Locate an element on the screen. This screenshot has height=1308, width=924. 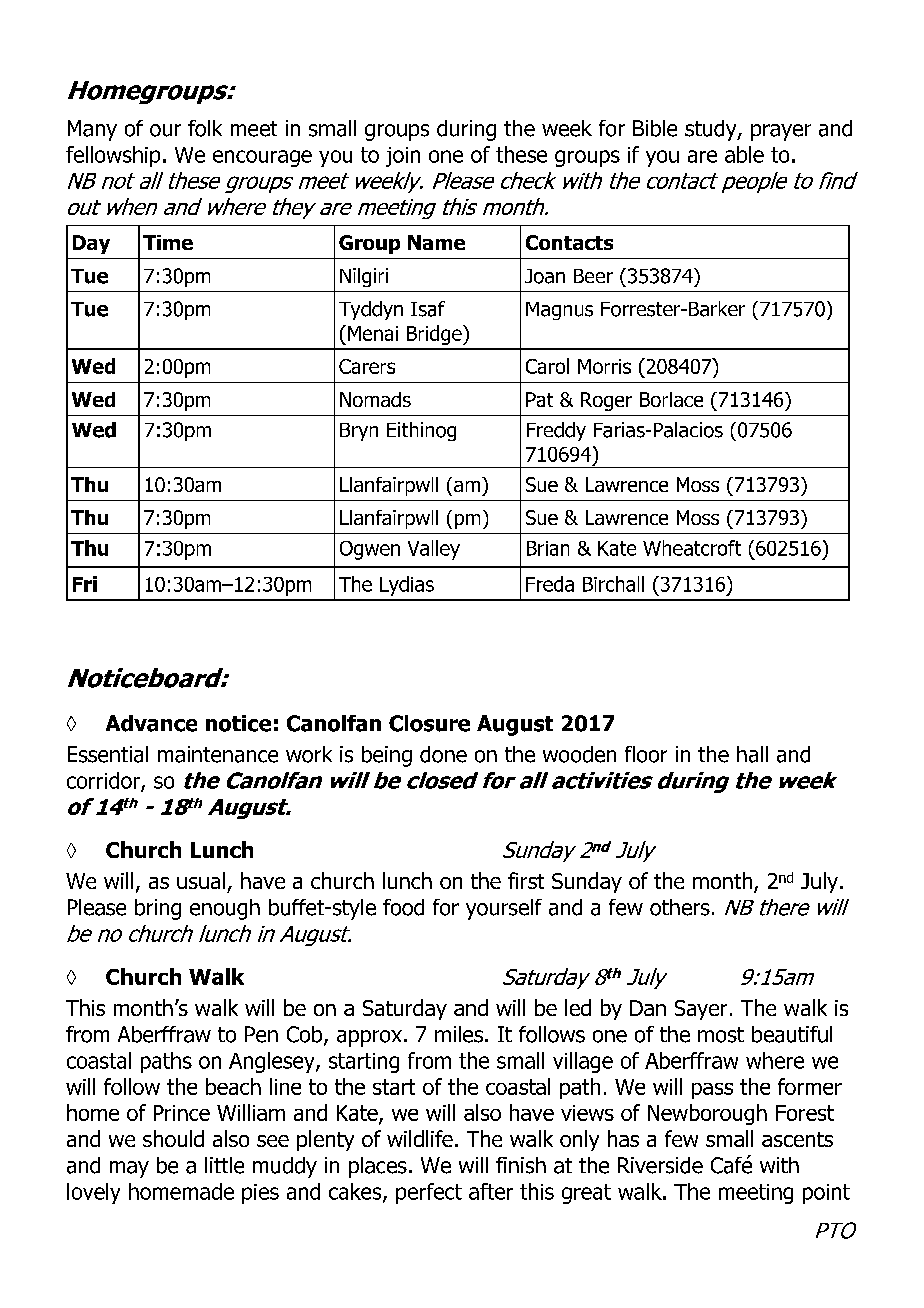
floor is located at coordinates (646, 754).
